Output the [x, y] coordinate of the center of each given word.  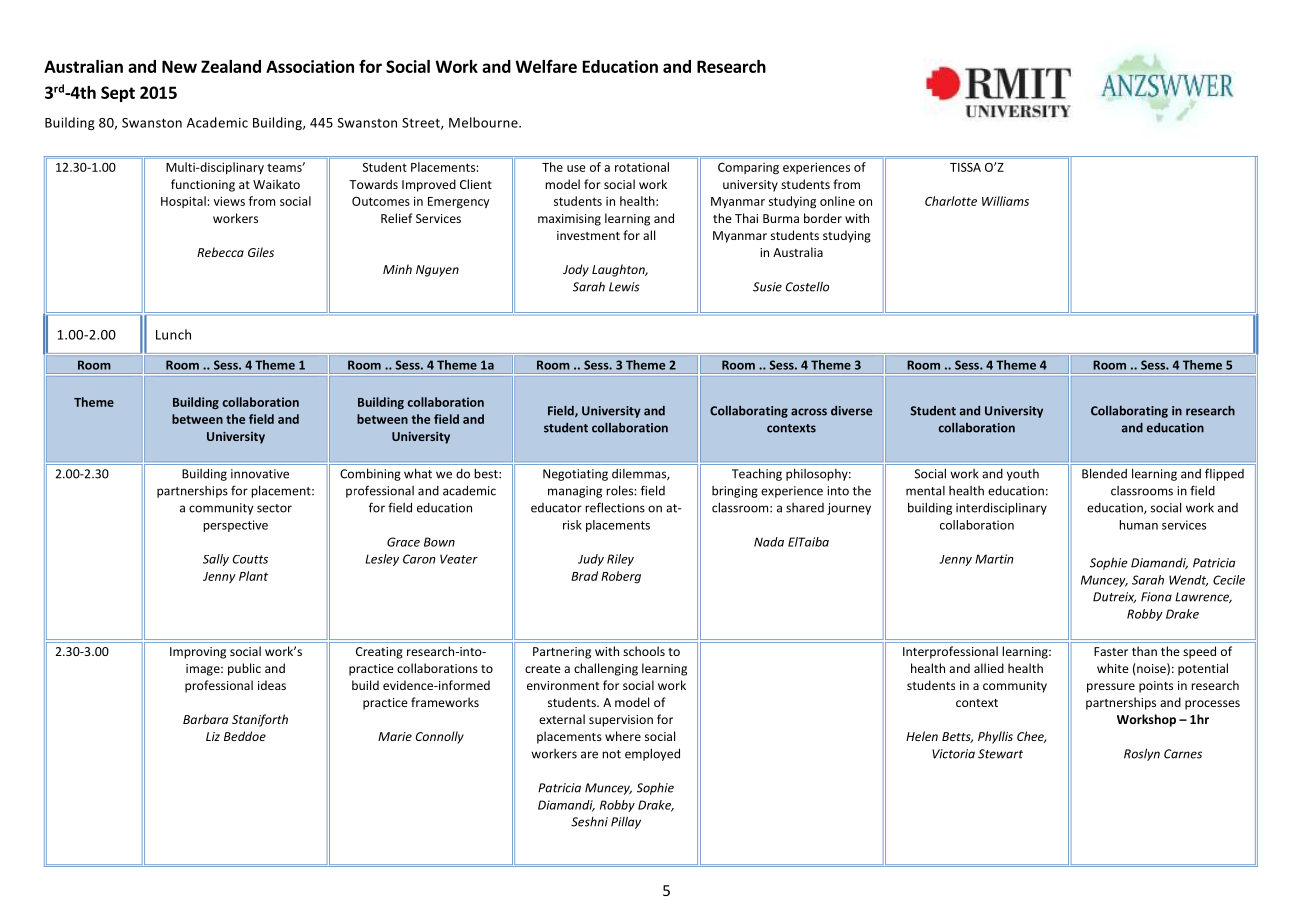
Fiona [1156, 597]
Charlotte [951, 201]
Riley [620, 560]
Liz [213, 736]
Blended [1104, 473]
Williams [1005, 201]
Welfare [546, 66]
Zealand [231, 66]
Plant [253, 576]
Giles [261, 252]
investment [588, 235]
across [809, 412]
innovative [260, 474]
